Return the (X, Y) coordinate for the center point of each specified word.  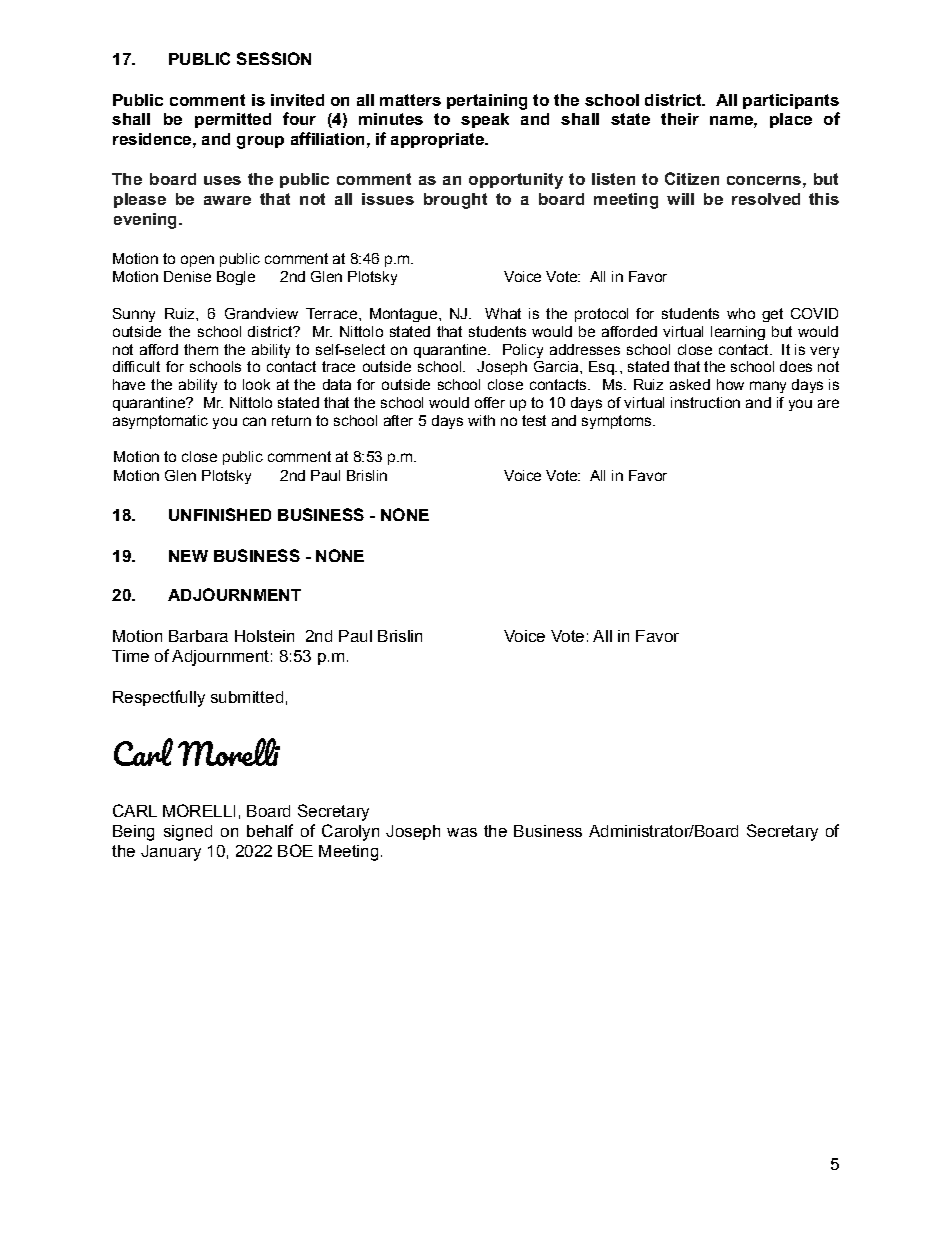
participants (791, 101)
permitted (233, 120)
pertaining (487, 102)
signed (188, 833)
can (254, 421)
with (481, 420)
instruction (705, 402)
